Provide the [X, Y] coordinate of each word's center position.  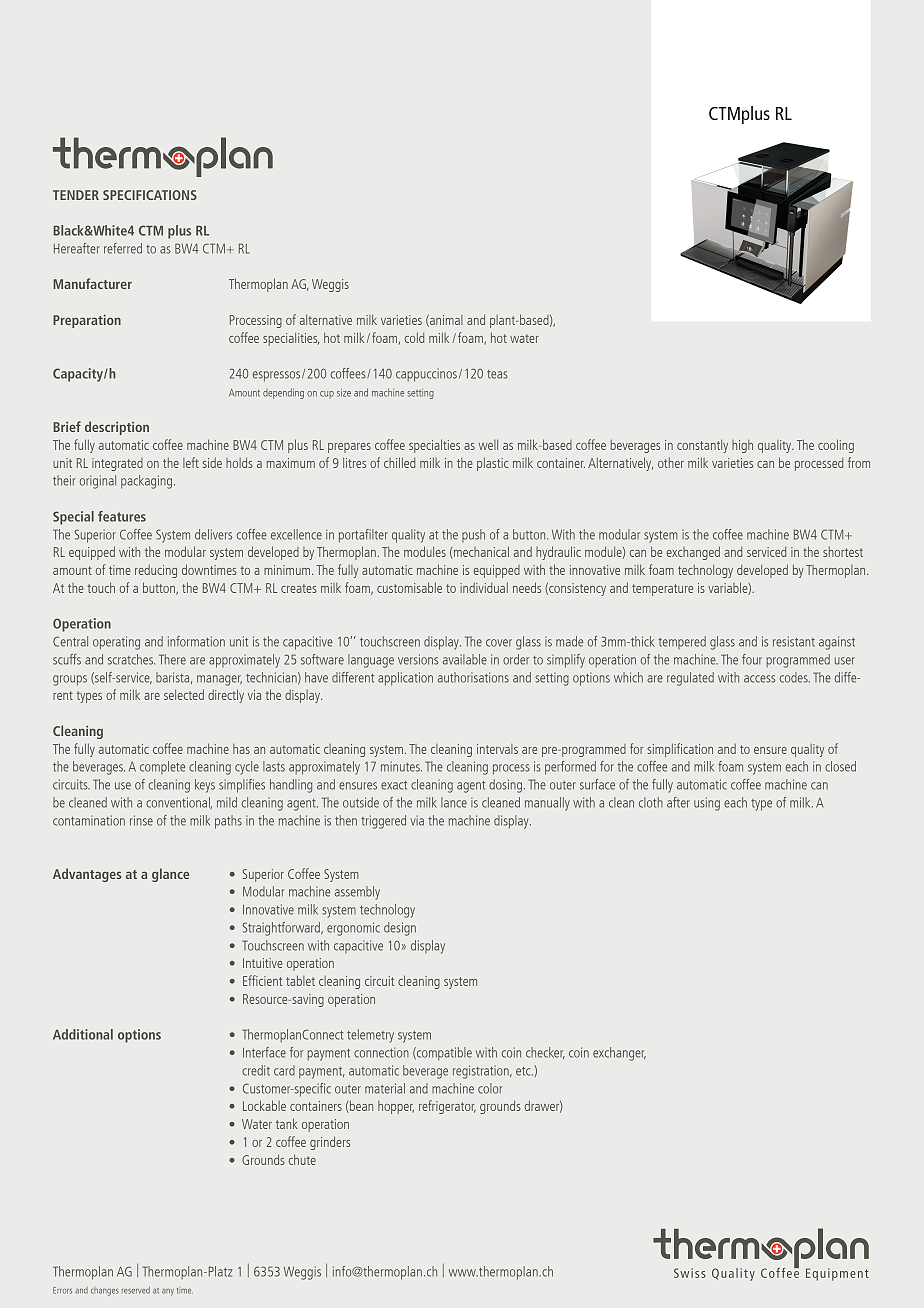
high [742, 446]
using [707, 804]
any [168, 1292]
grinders [330, 1143]
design [400, 929]
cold [414, 337]
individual [484, 587]
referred [123, 248]
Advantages [87, 875]
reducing [156, 571]
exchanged [693, 553]
